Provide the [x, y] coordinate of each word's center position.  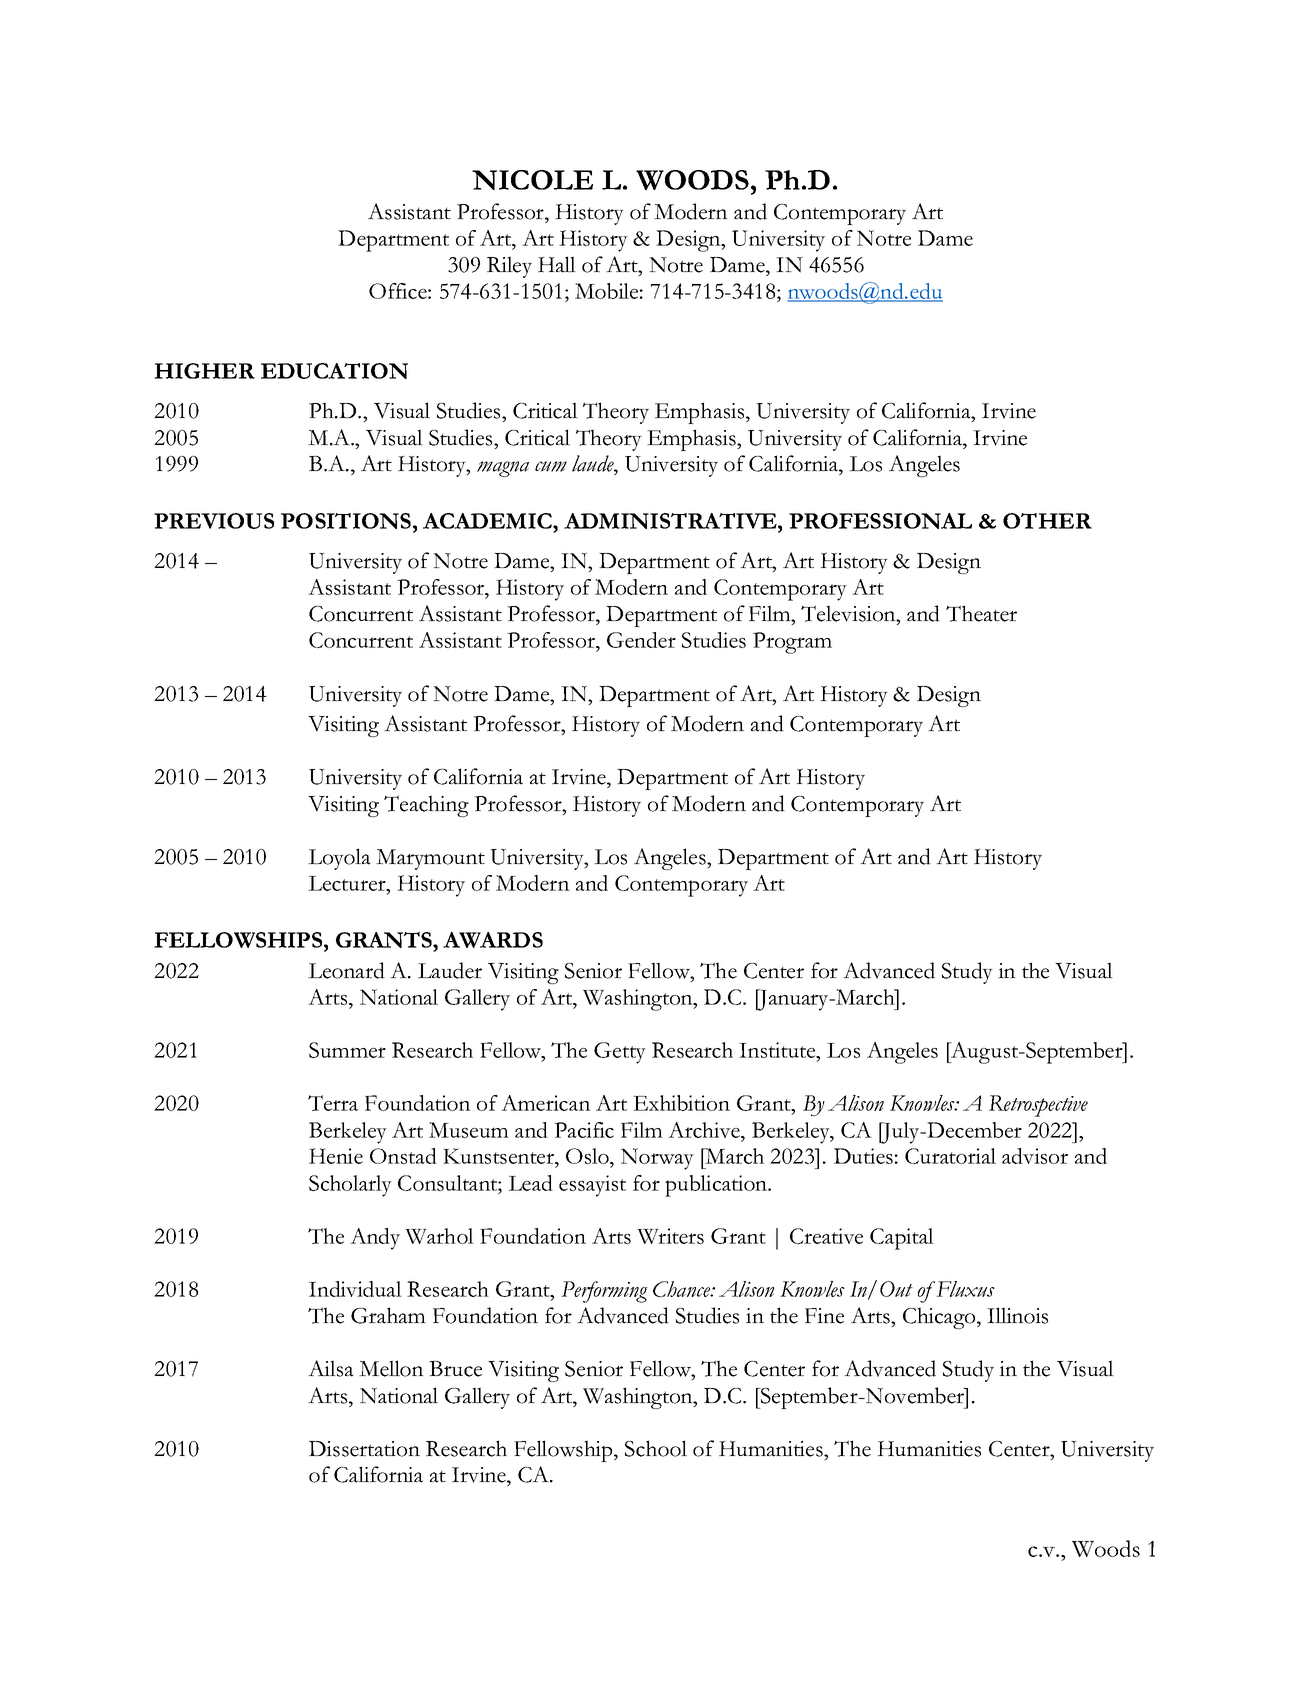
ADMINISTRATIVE [671, 521]
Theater [981, 613]
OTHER [1047, 521]
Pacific [584, 1130]
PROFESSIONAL [880, 521]
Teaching [426, 806]
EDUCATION [334, 371]
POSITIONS [346, 521]
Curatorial [950, 1156]
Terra [333, 1103]
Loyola [339, 859]
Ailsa [331, 1368]
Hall [557, 264]
